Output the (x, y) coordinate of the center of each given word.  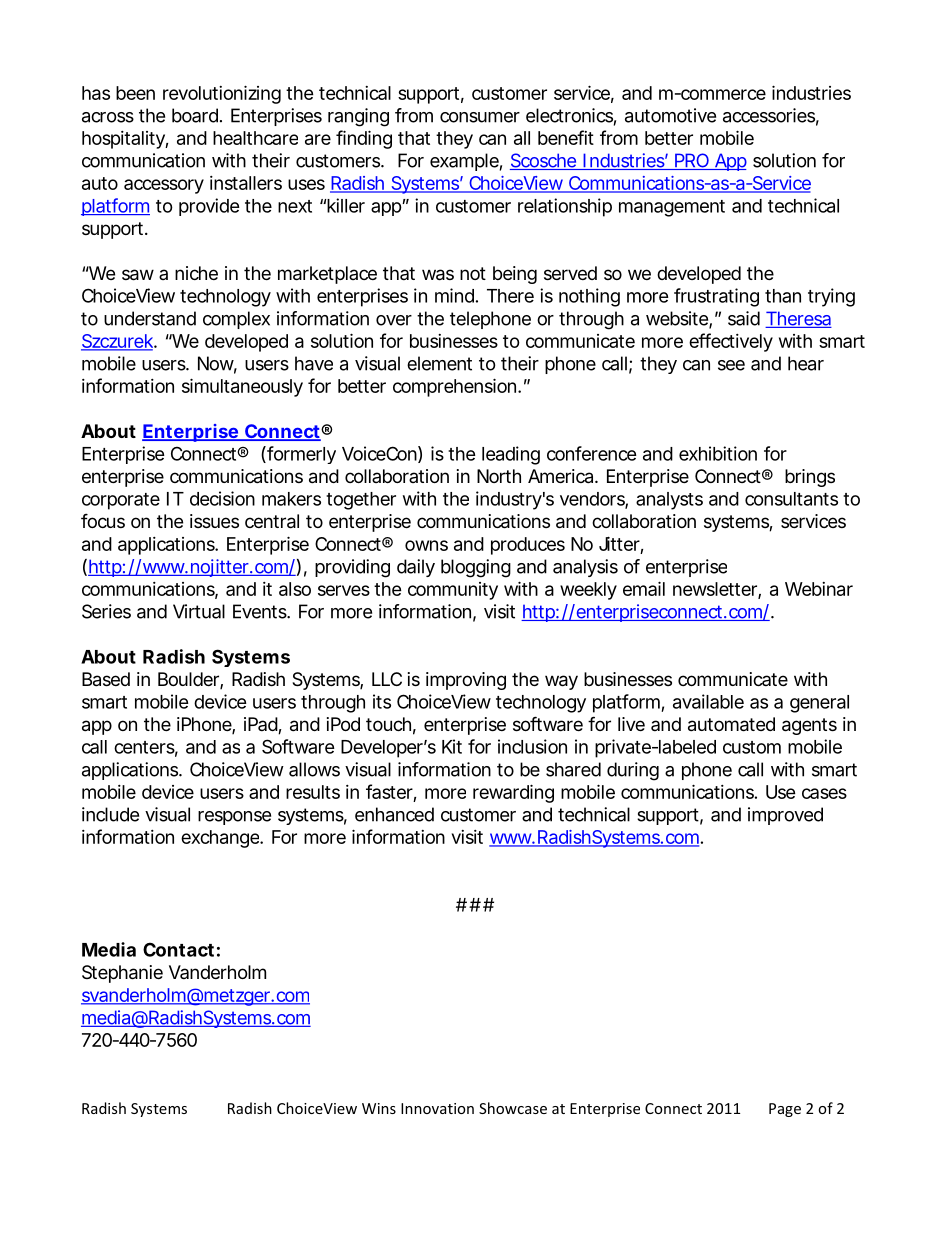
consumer (480, 117)
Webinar (819, 589)
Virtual (199, 611)
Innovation (437, 1108)
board (195, 115)
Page (785, 1110)
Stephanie (122, 974)
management (672, 208)
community (453, 591)
